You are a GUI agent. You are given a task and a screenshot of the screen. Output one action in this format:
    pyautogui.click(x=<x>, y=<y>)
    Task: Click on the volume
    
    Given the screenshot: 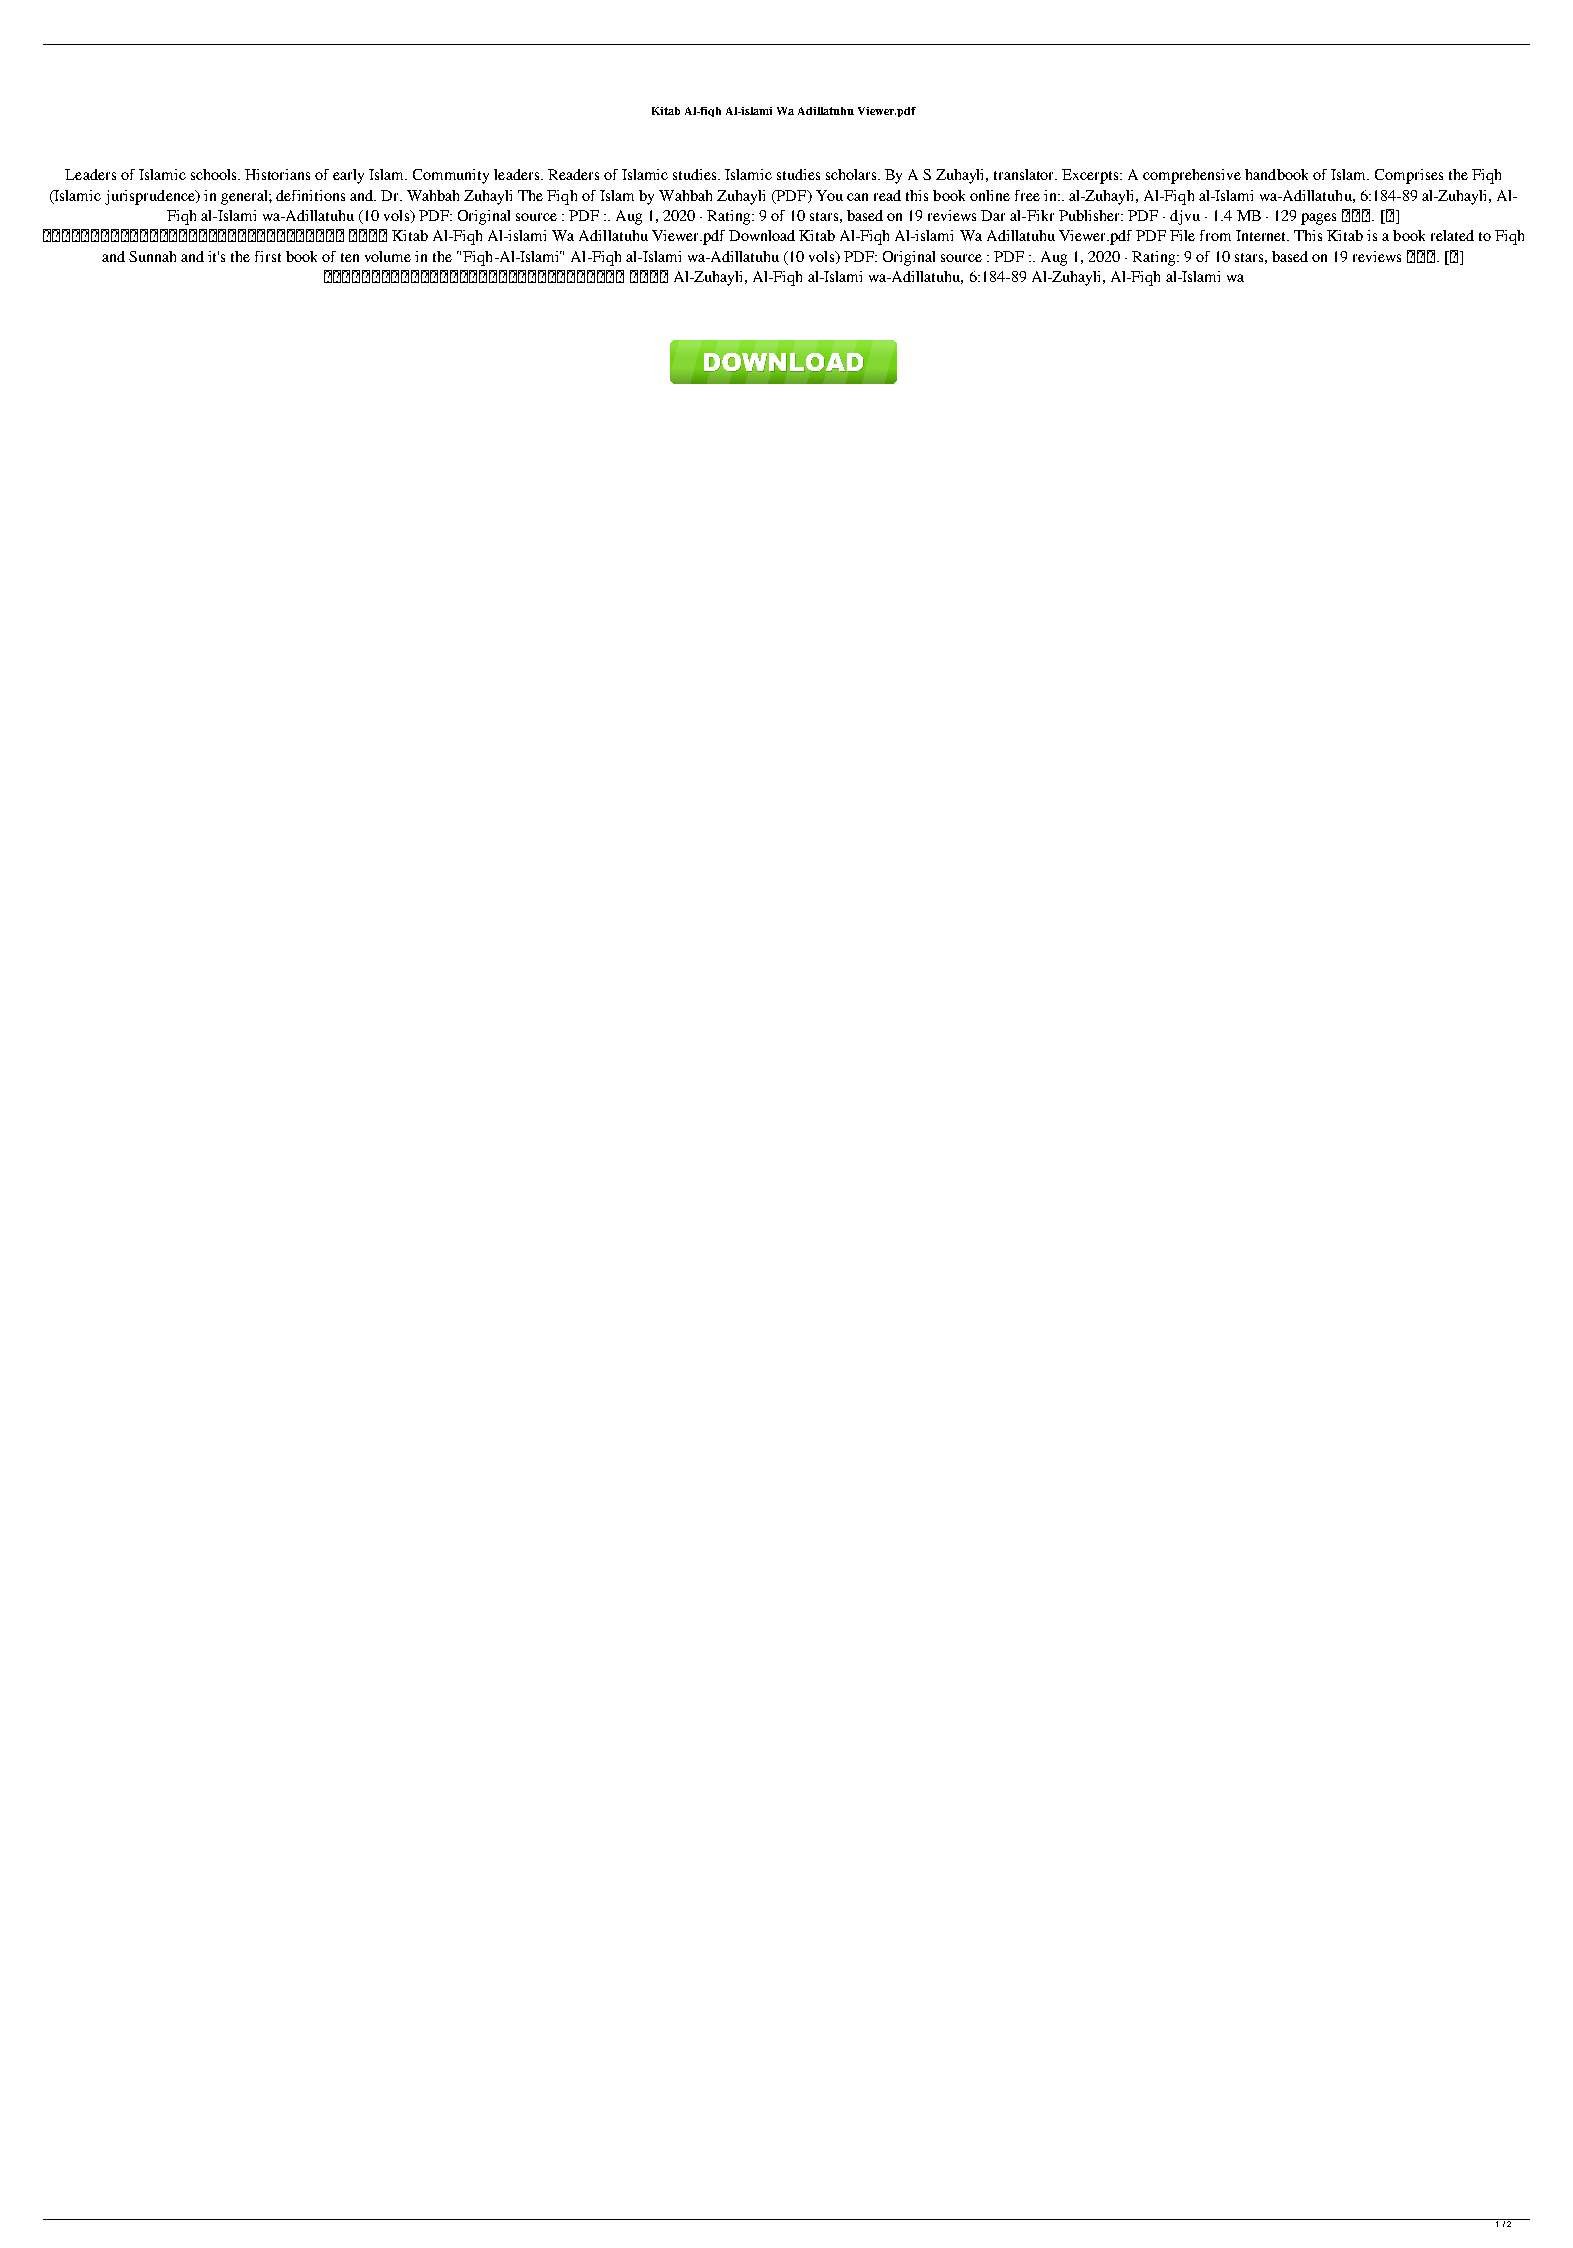 What is the action you would take?
    pyautogui.click(x=388, y=256)
